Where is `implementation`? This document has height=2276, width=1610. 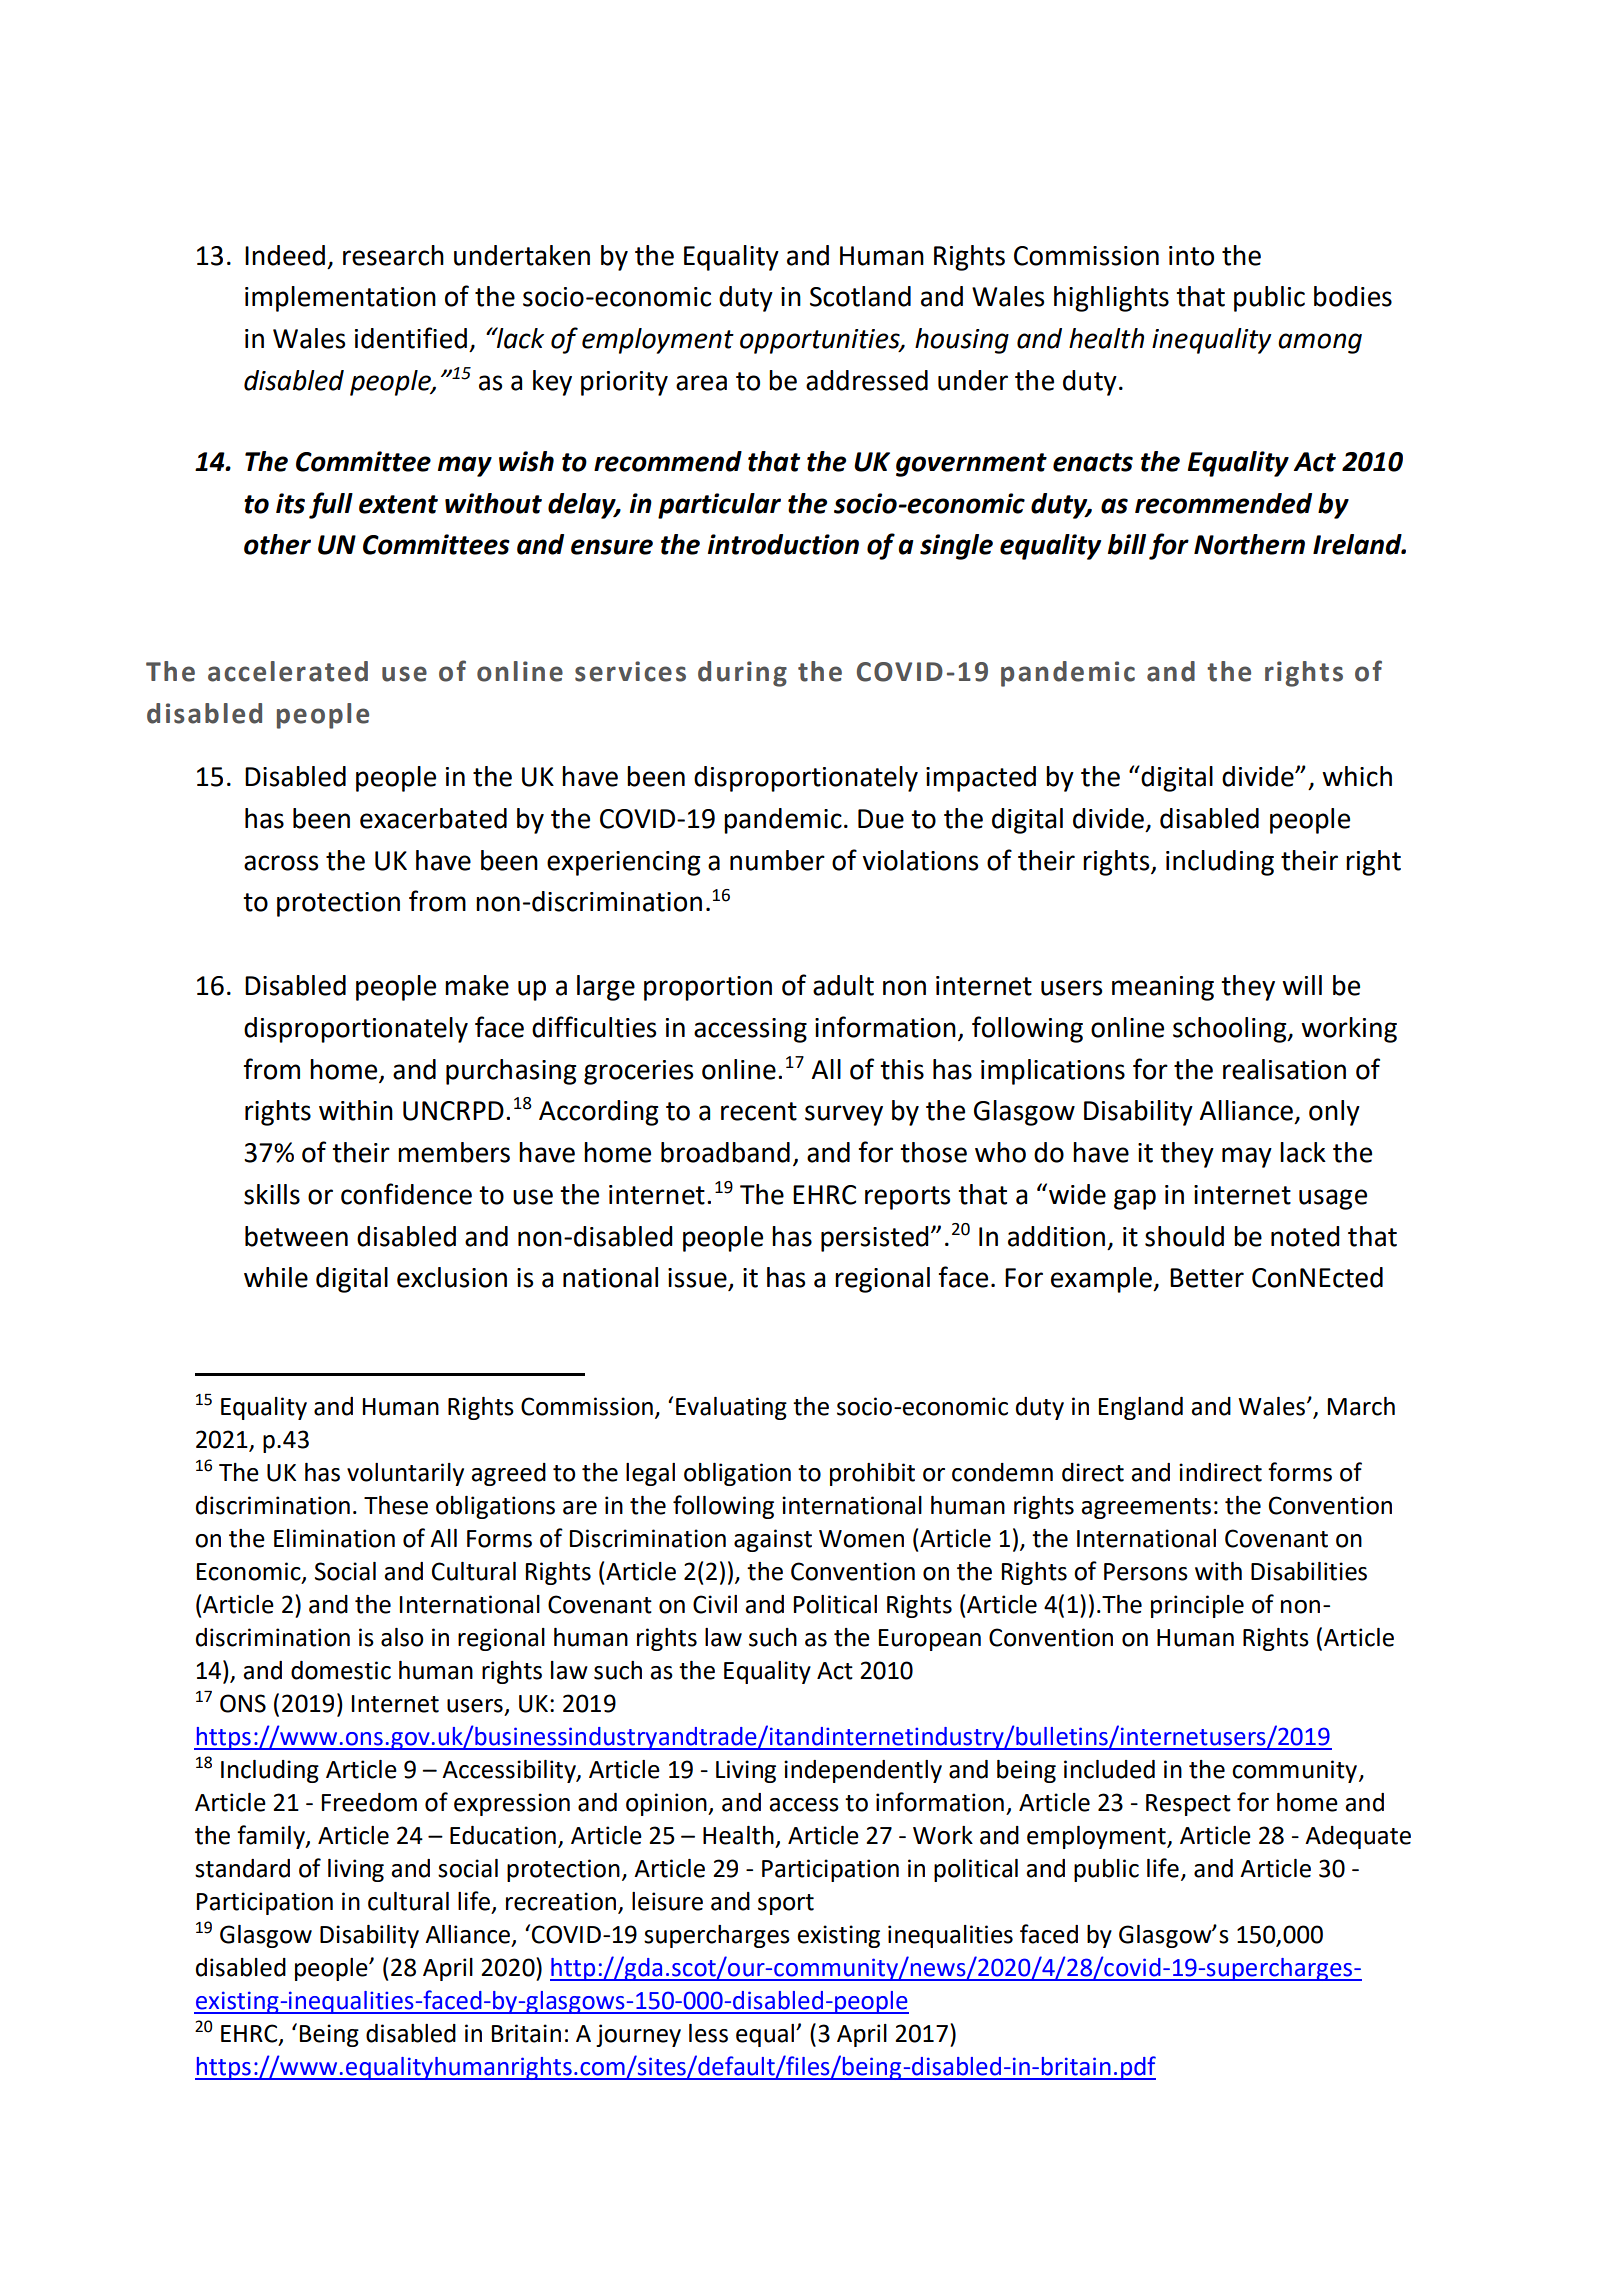
implementation is located at coordinates (340, 299).
